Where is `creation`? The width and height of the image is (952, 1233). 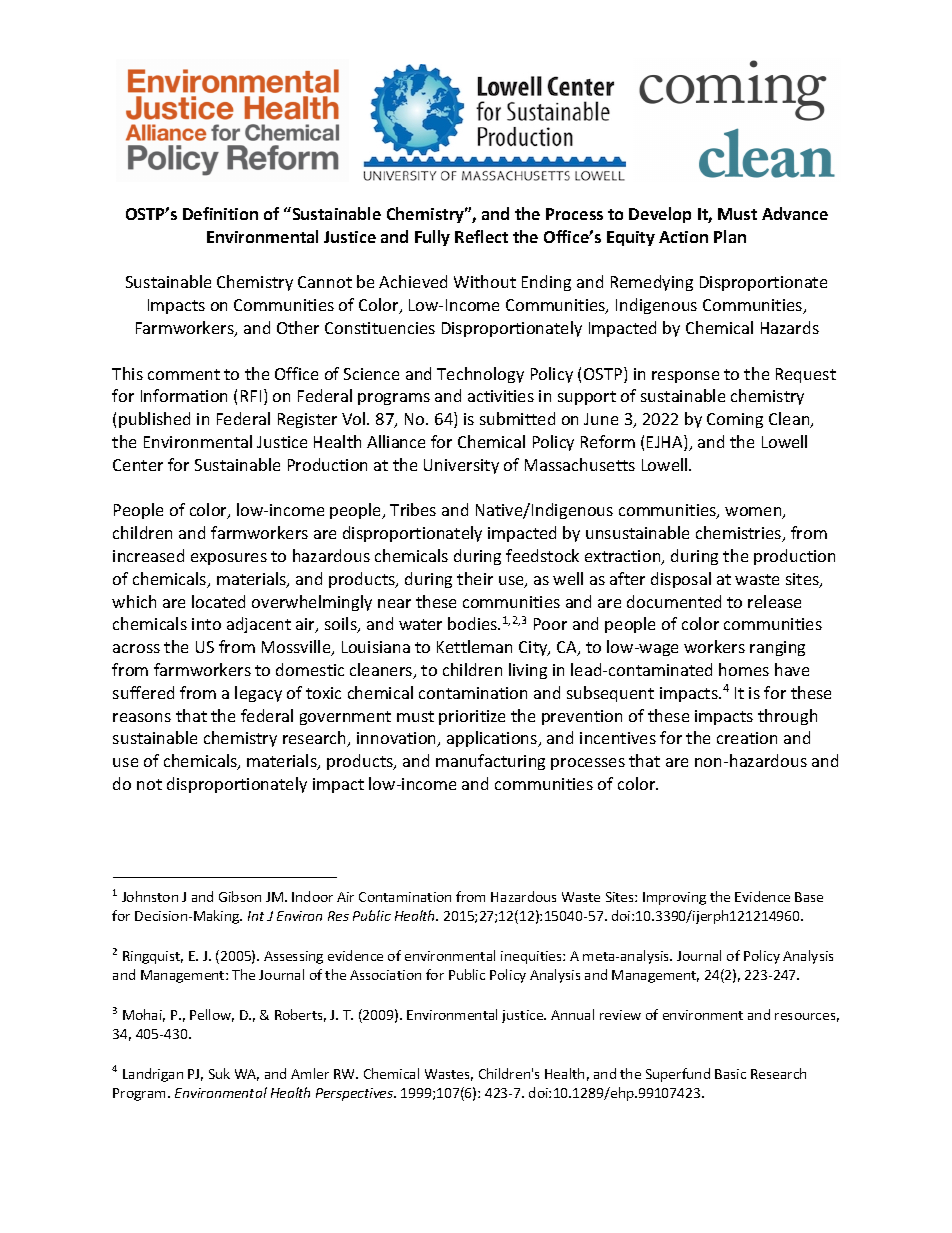
creation is located at coordinates (747, 738).
